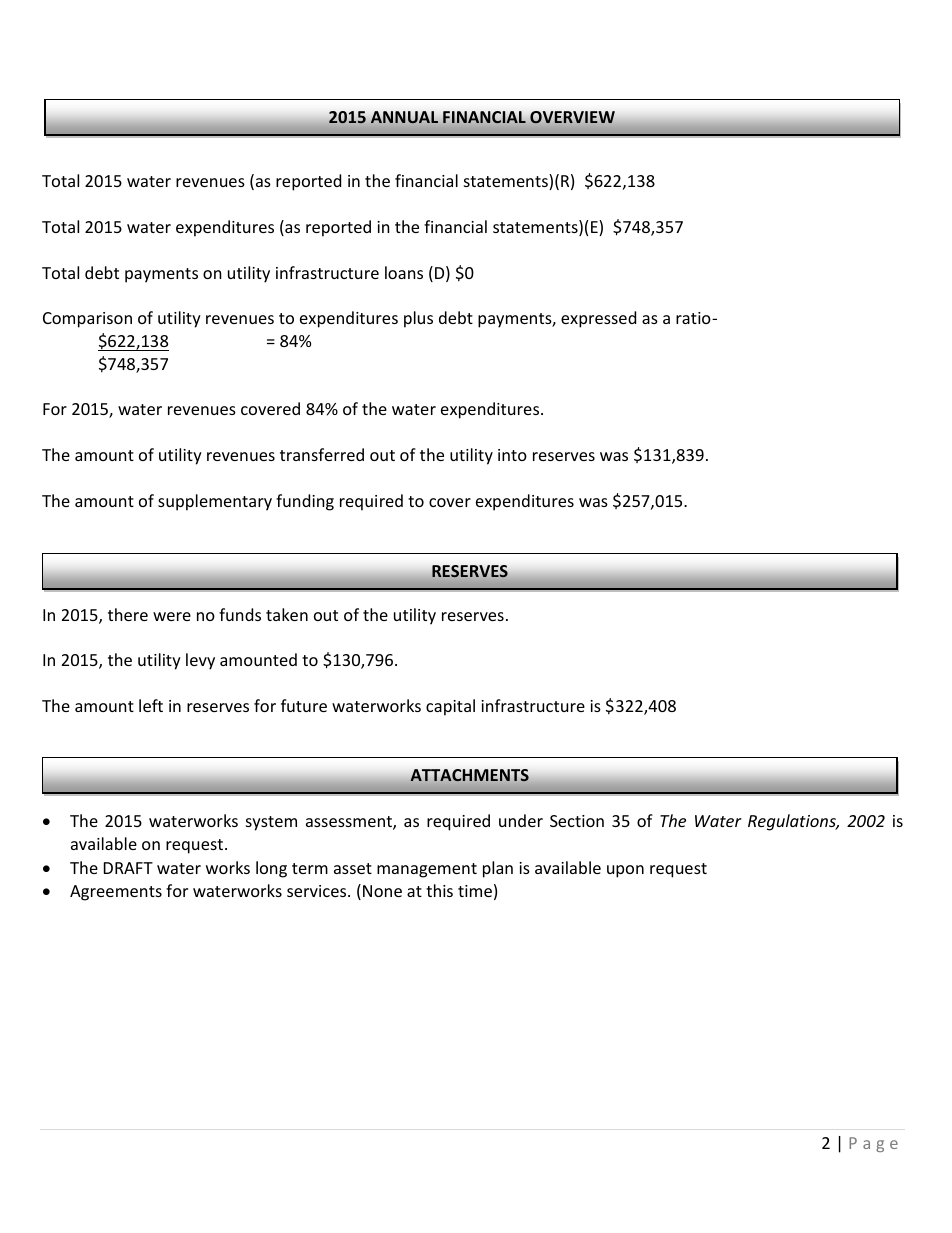 This image has width=952, height=1233. What do you see at coordinates (572, 117) in the image?
I see `OVERVIEW` at bounding box center [572, 117].
